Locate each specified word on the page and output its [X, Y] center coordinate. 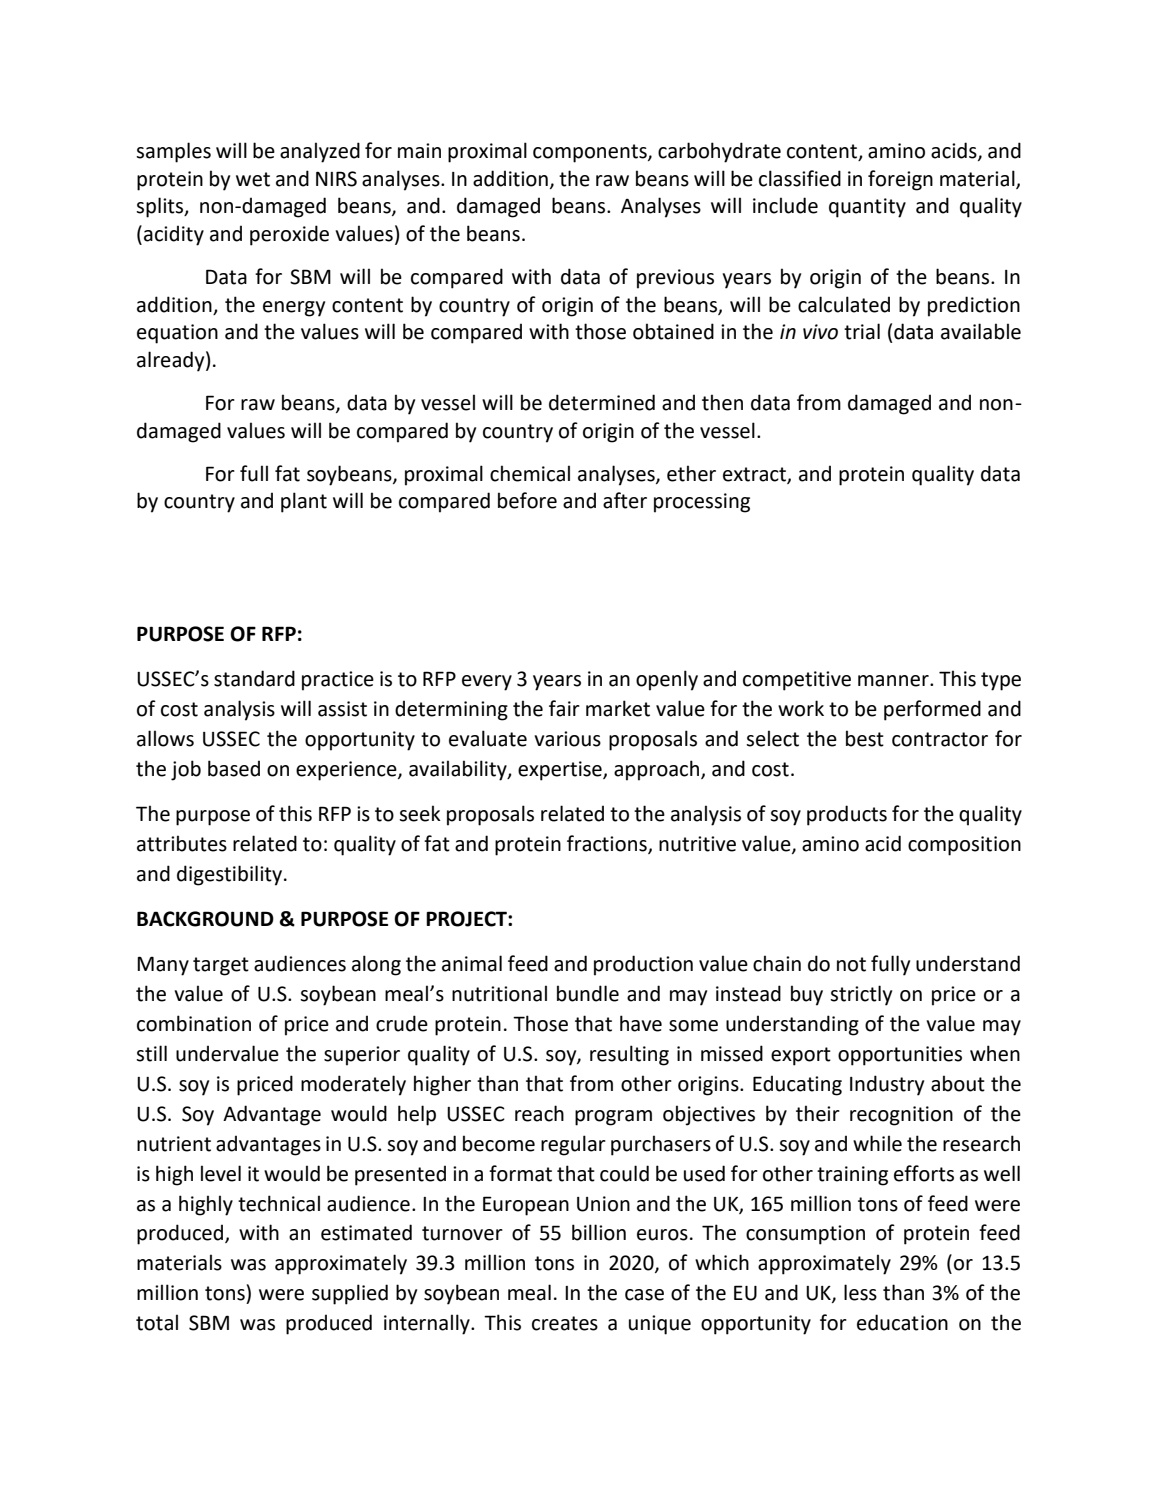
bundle [588, 993]
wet [253, 179]
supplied [350, 1294]
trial [862, 331]
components [591, 153]
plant [304, 502]
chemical [530, 473]
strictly [861, 995]
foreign [900, 180]
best [865, 738]
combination [194, 1023]
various [567, 739]
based [234, 768]
